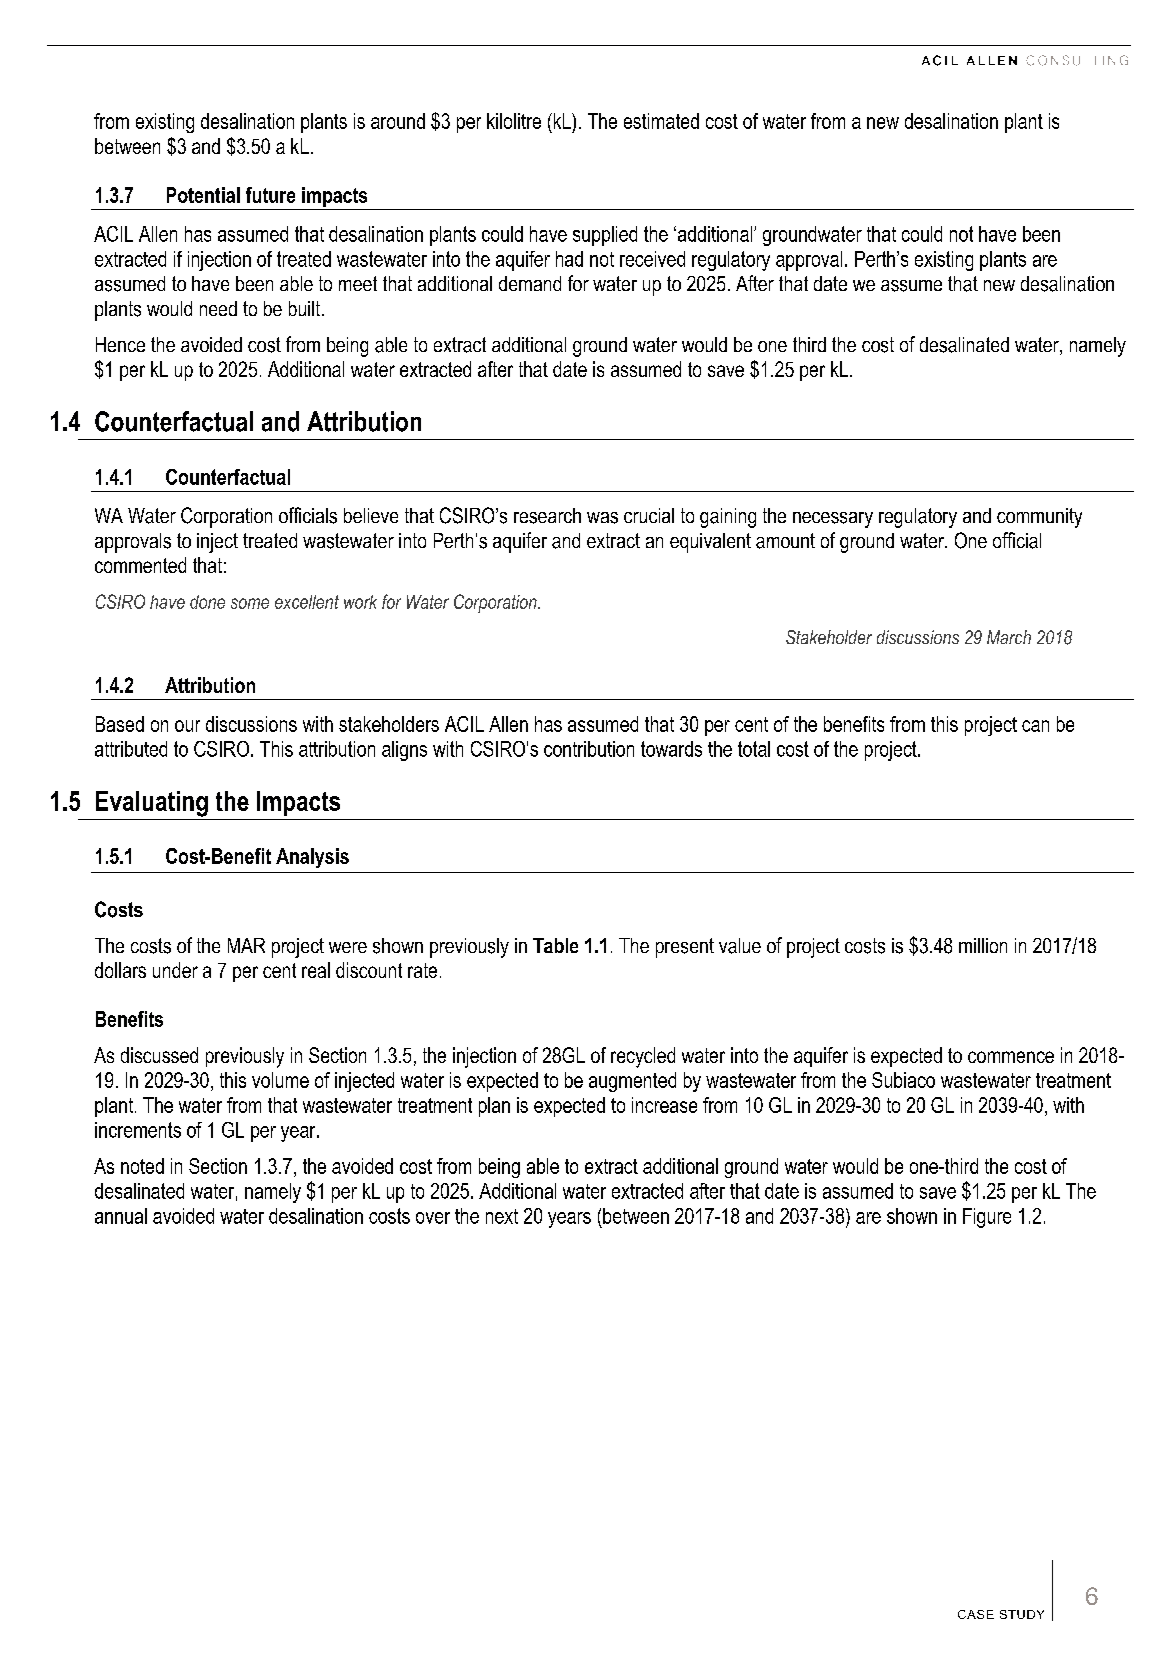 This image has height=1662, width=1175. What do you see at coordinates (1011, 1057) in the image?
I see `commence` at bounding box center [1011, 1057].
